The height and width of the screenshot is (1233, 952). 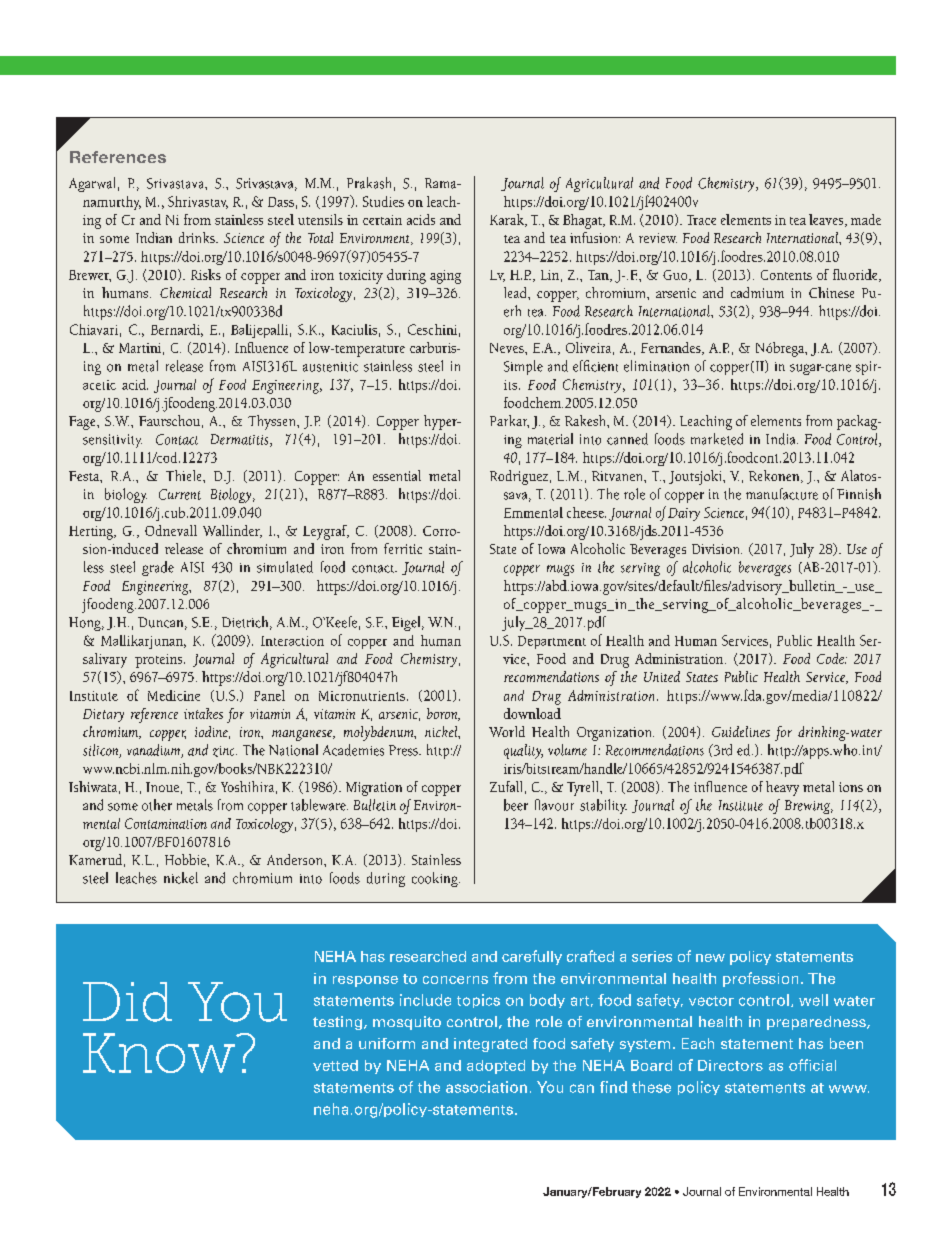 What do you see at coordinates (827, 220) in the screenshot?
I see `leaves` at bounding box center [827, 220].
